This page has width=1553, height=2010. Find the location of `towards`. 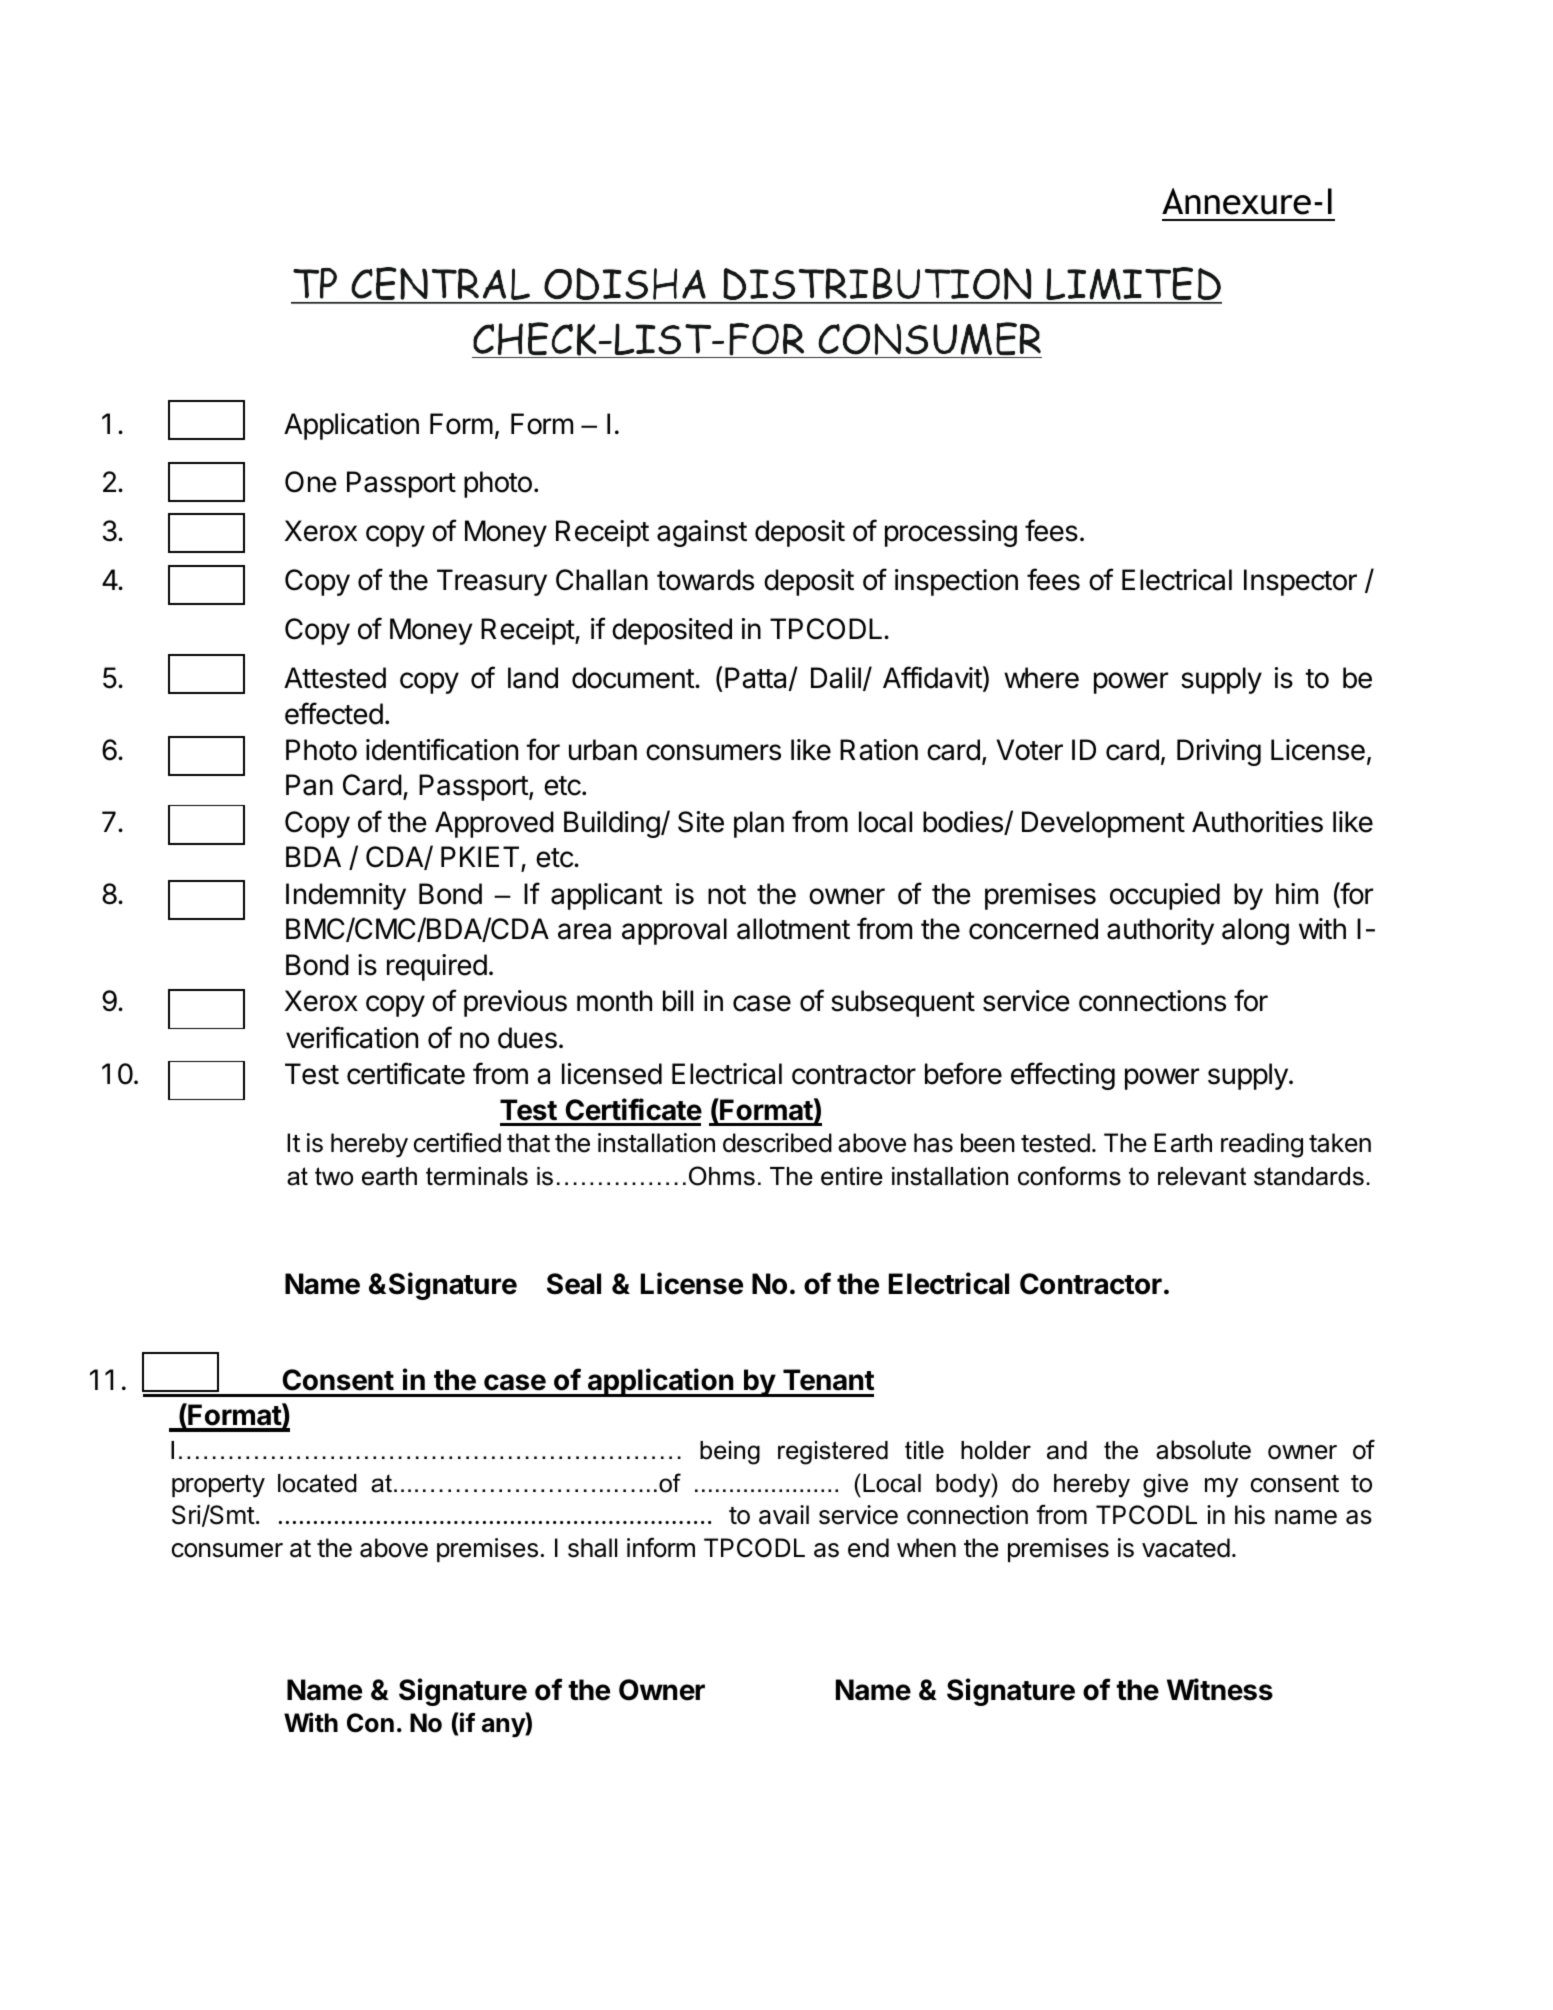

towards is located at coordinates (705, 580).
